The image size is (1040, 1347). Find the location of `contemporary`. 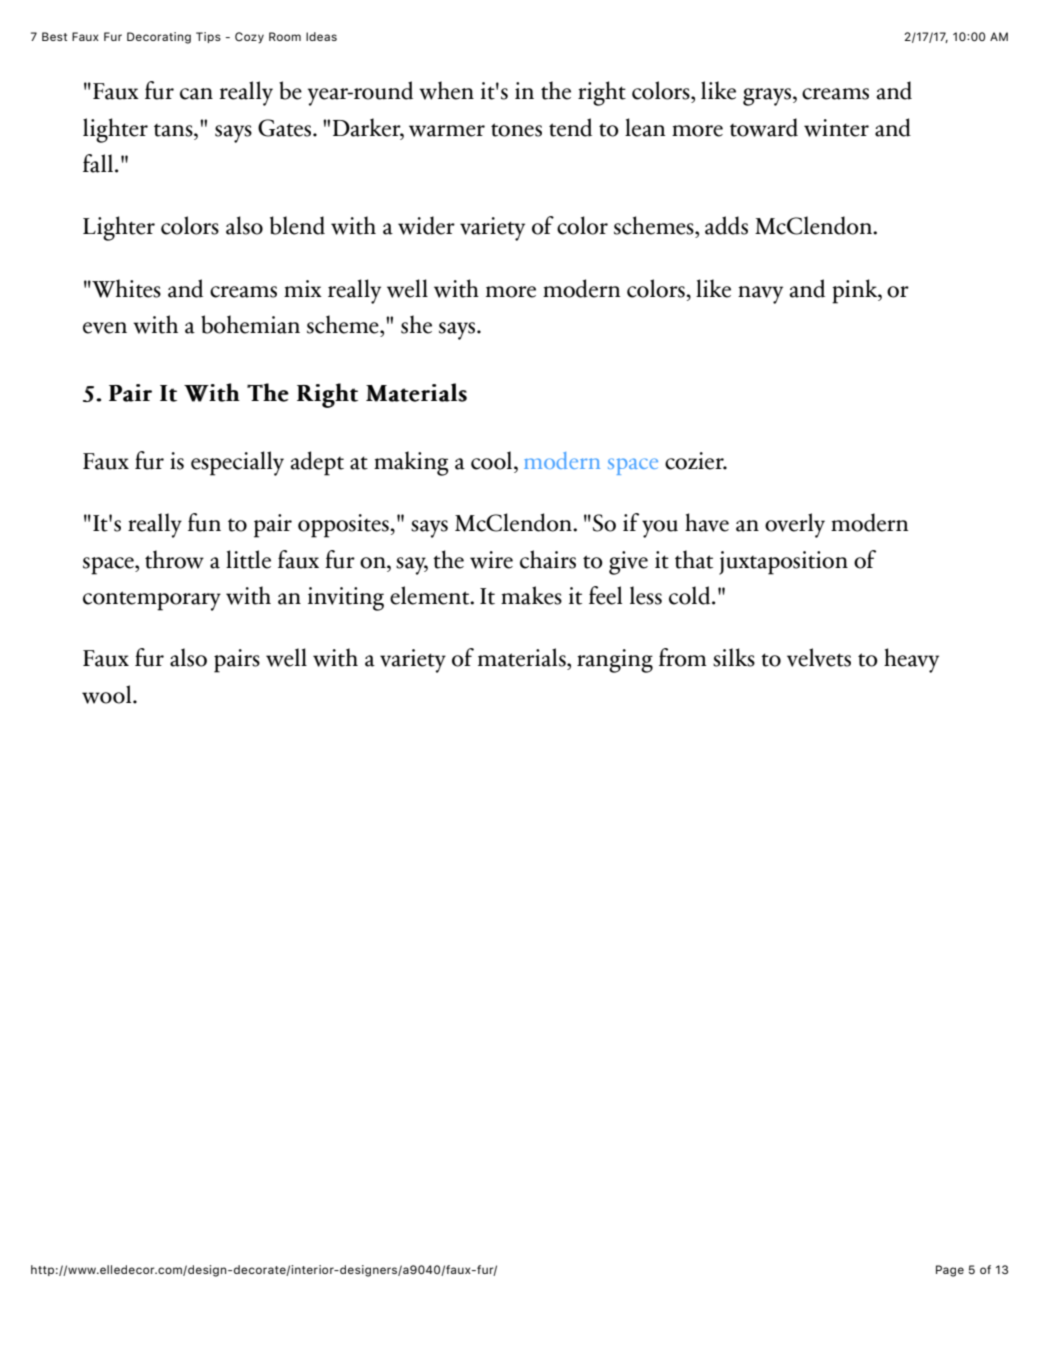

contemporary is located at coordinates (152, 601).
